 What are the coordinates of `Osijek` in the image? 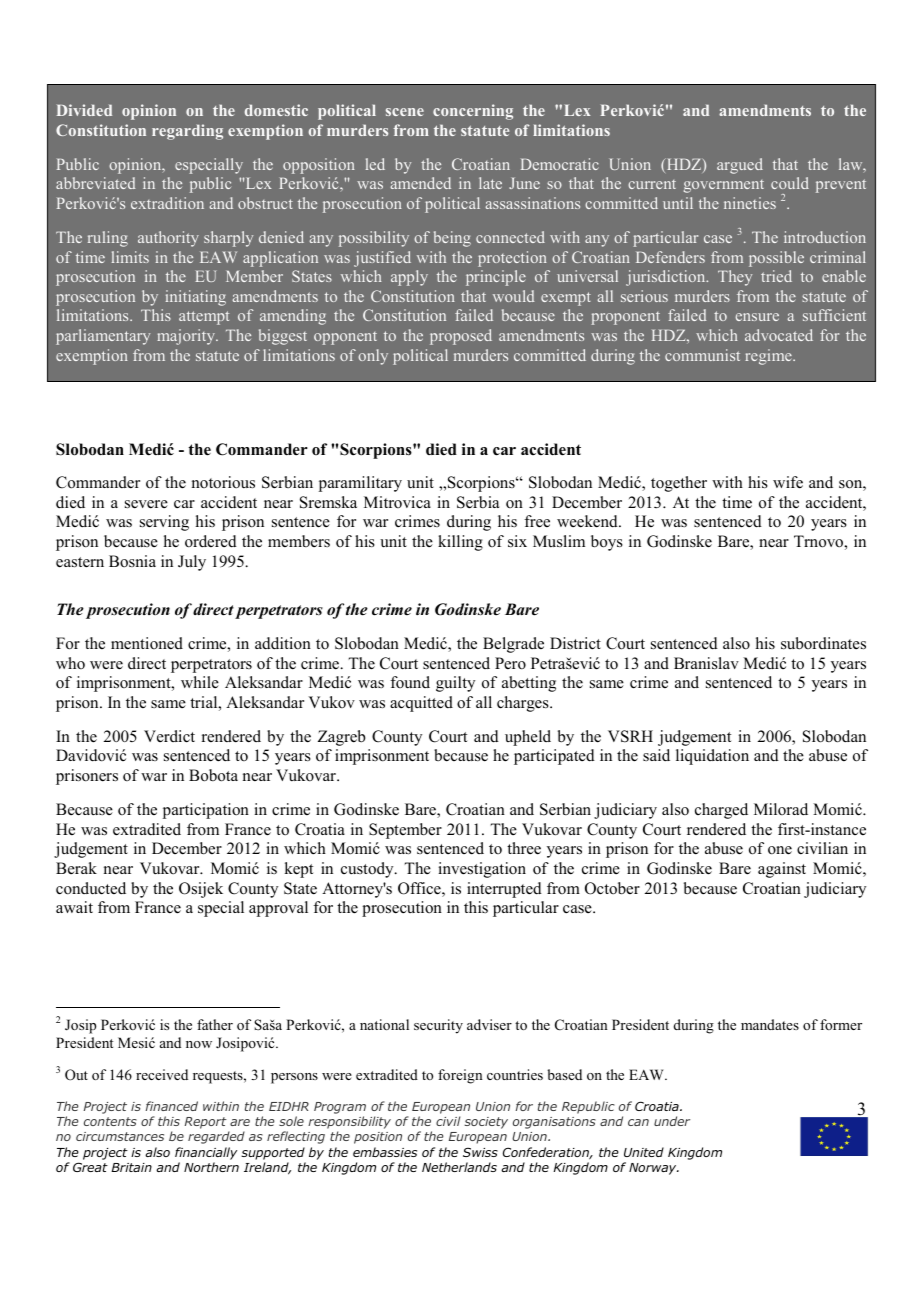 It's located at (201, 890).
